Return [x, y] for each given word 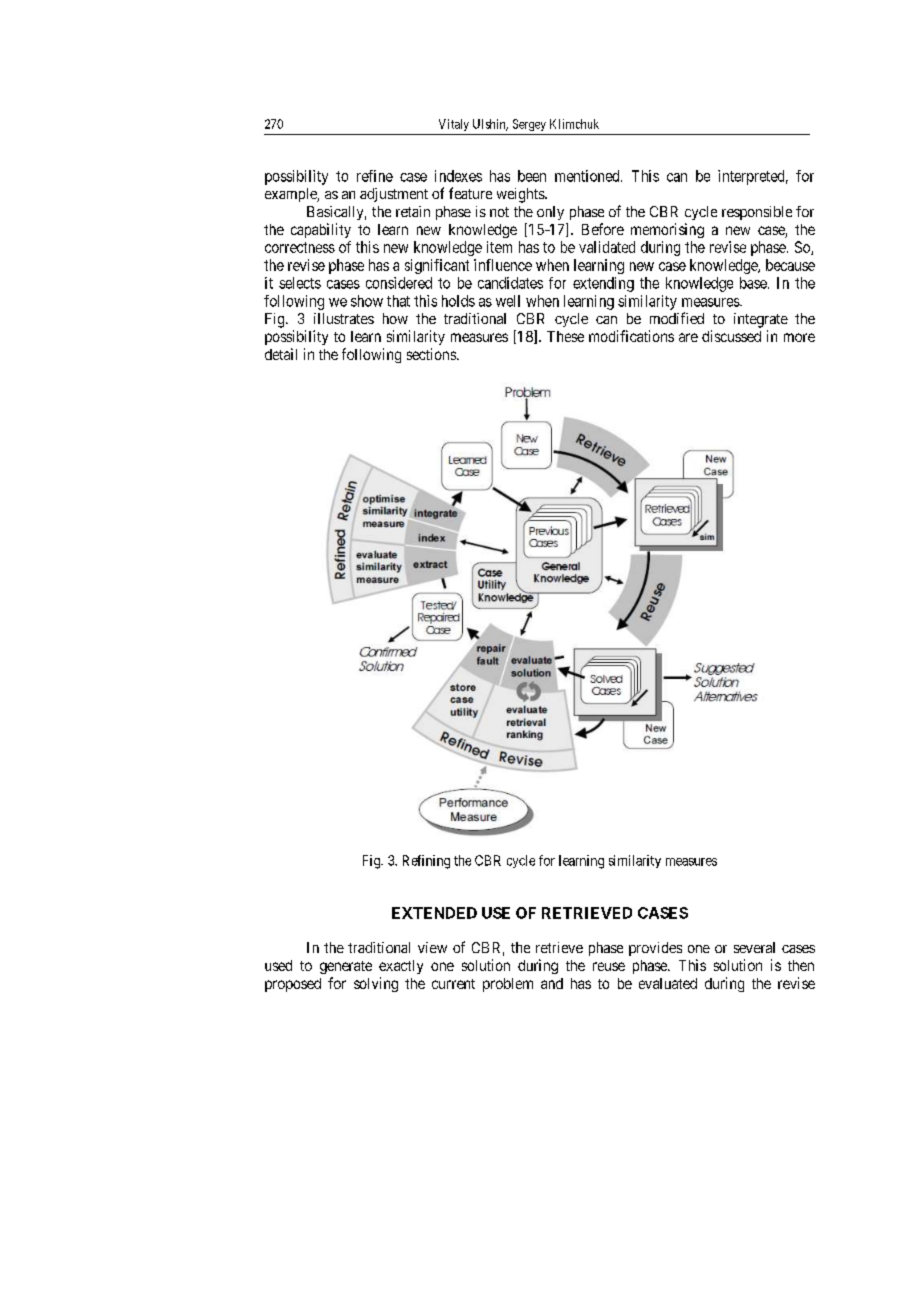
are [688, 337]
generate [346, 967]
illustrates [344, 318]
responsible [757, 213]
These [565, 336]
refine [375, 176]
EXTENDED [434, 913]
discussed [731, 336]
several [754, 947]
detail [281, 354]
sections [432, 354]
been [532, 176]
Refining [426, 862]
